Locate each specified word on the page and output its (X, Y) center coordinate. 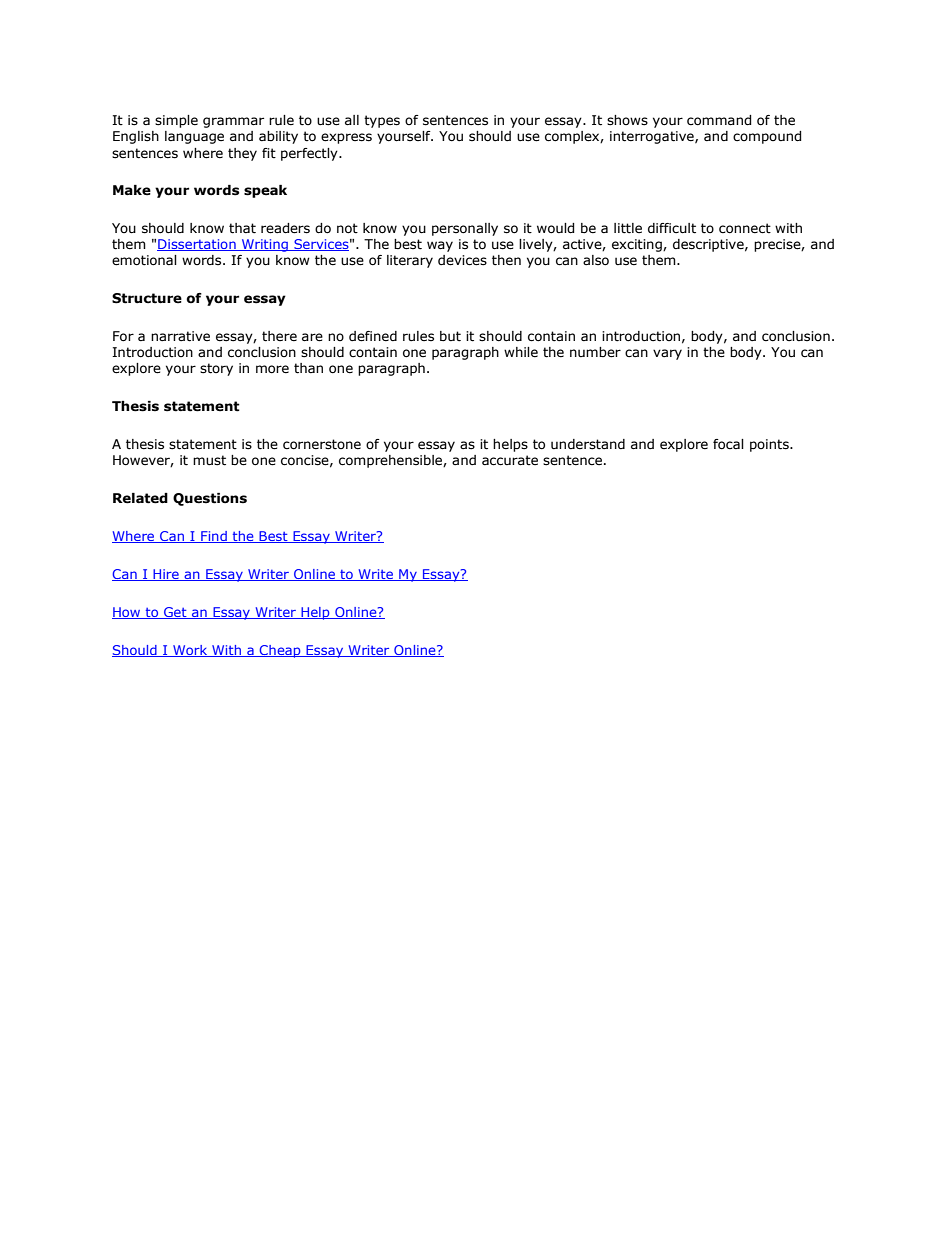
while (521, 352)
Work (190, 651)
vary (667, 354)
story (216, 369)
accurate (510, 460)
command (719, 120)
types (382, 121)
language (194, 137)
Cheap (280, 651)
